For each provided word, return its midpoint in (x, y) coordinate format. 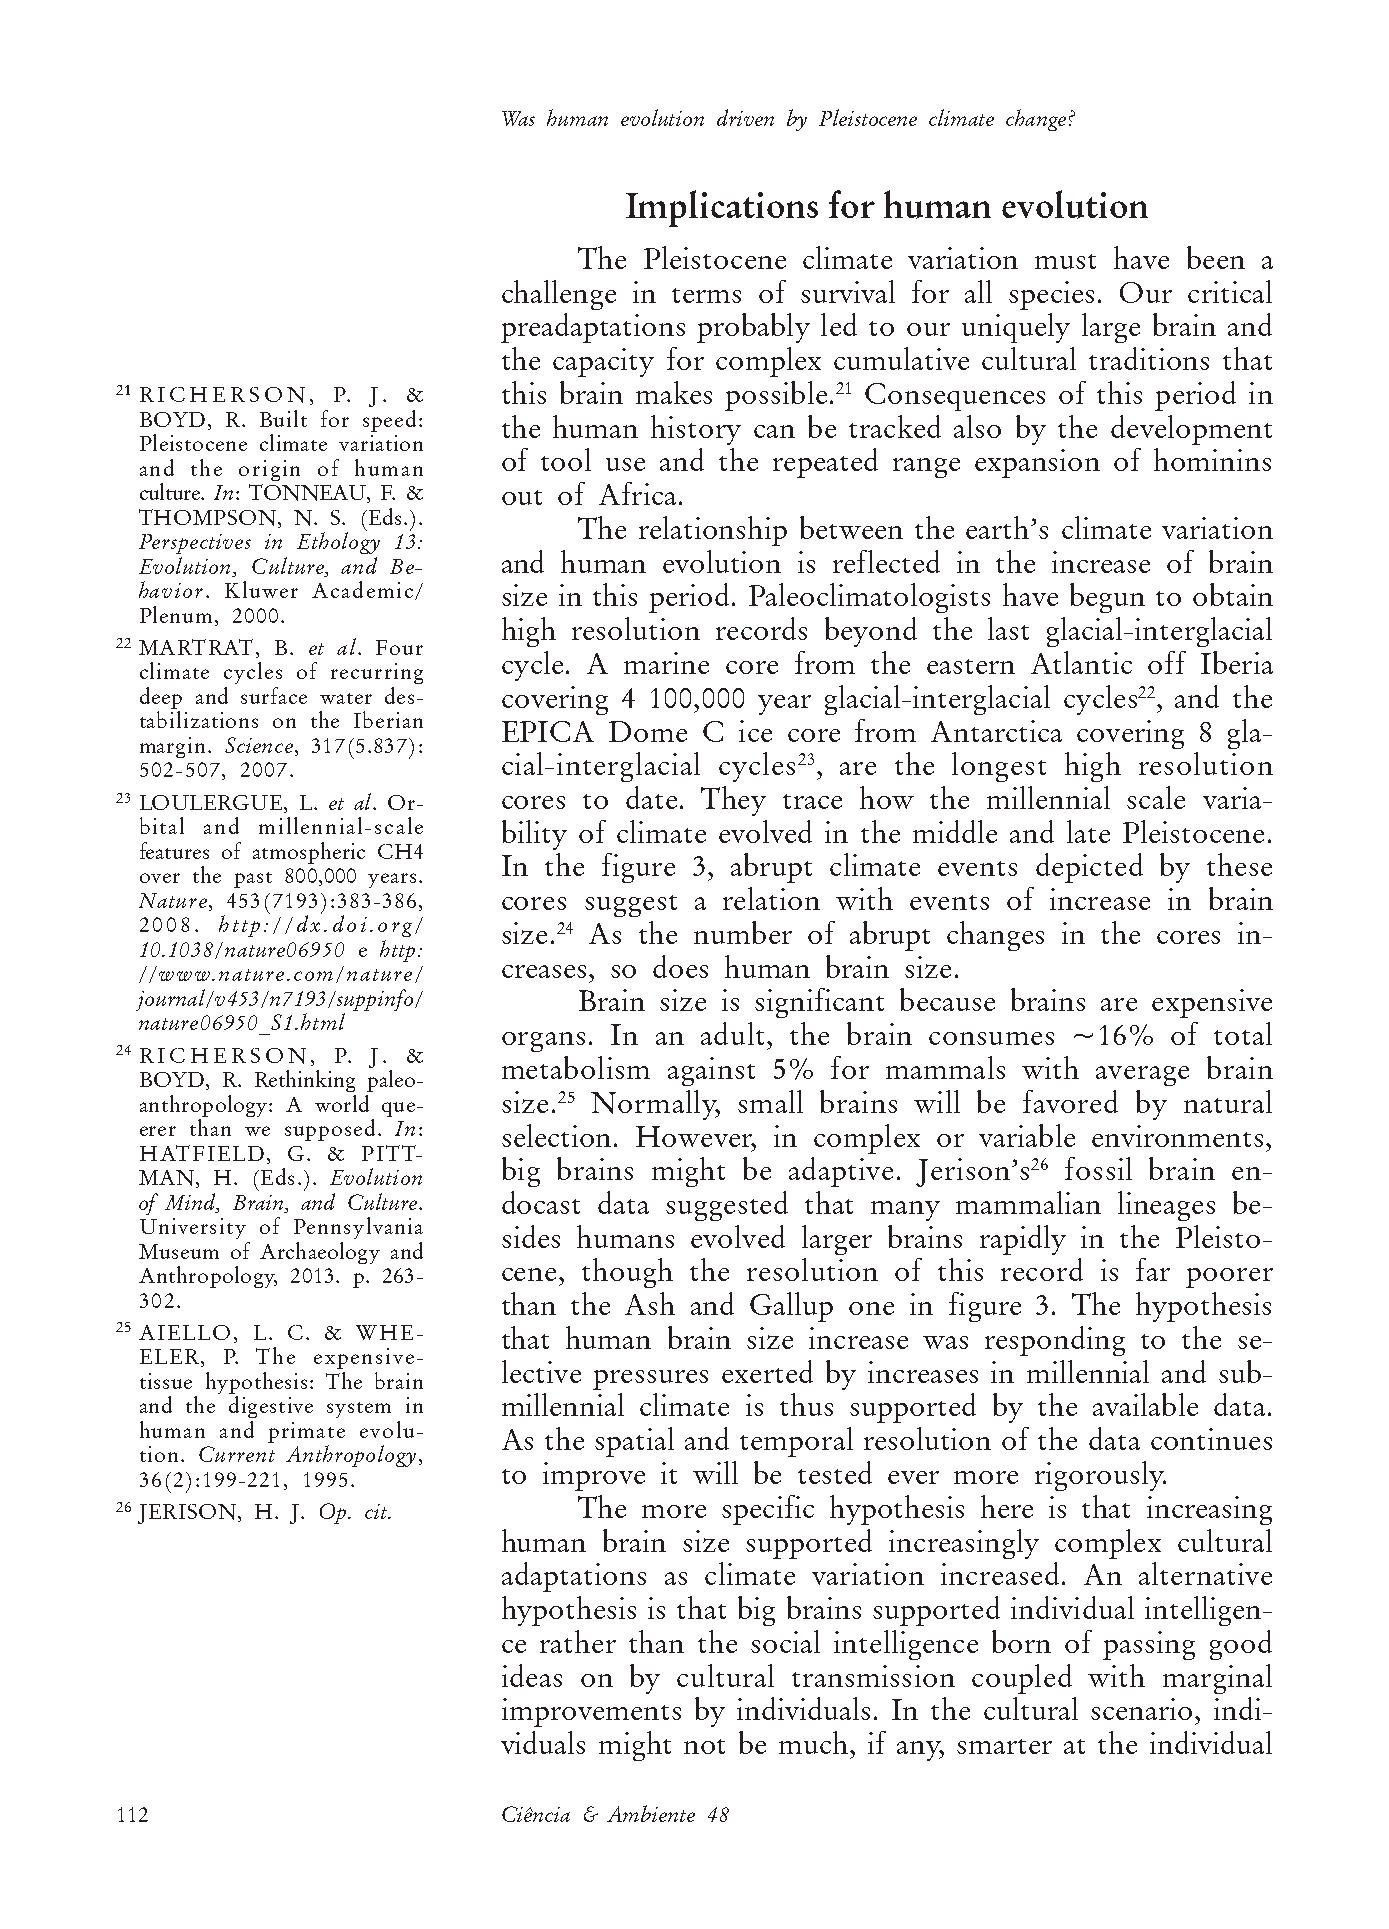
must (1065, 261)
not (704, 1746)
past (253, 880)
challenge (559, 295)
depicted (1089, 868)
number (743, 932)
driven (745, 117)
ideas (532, 1675)
